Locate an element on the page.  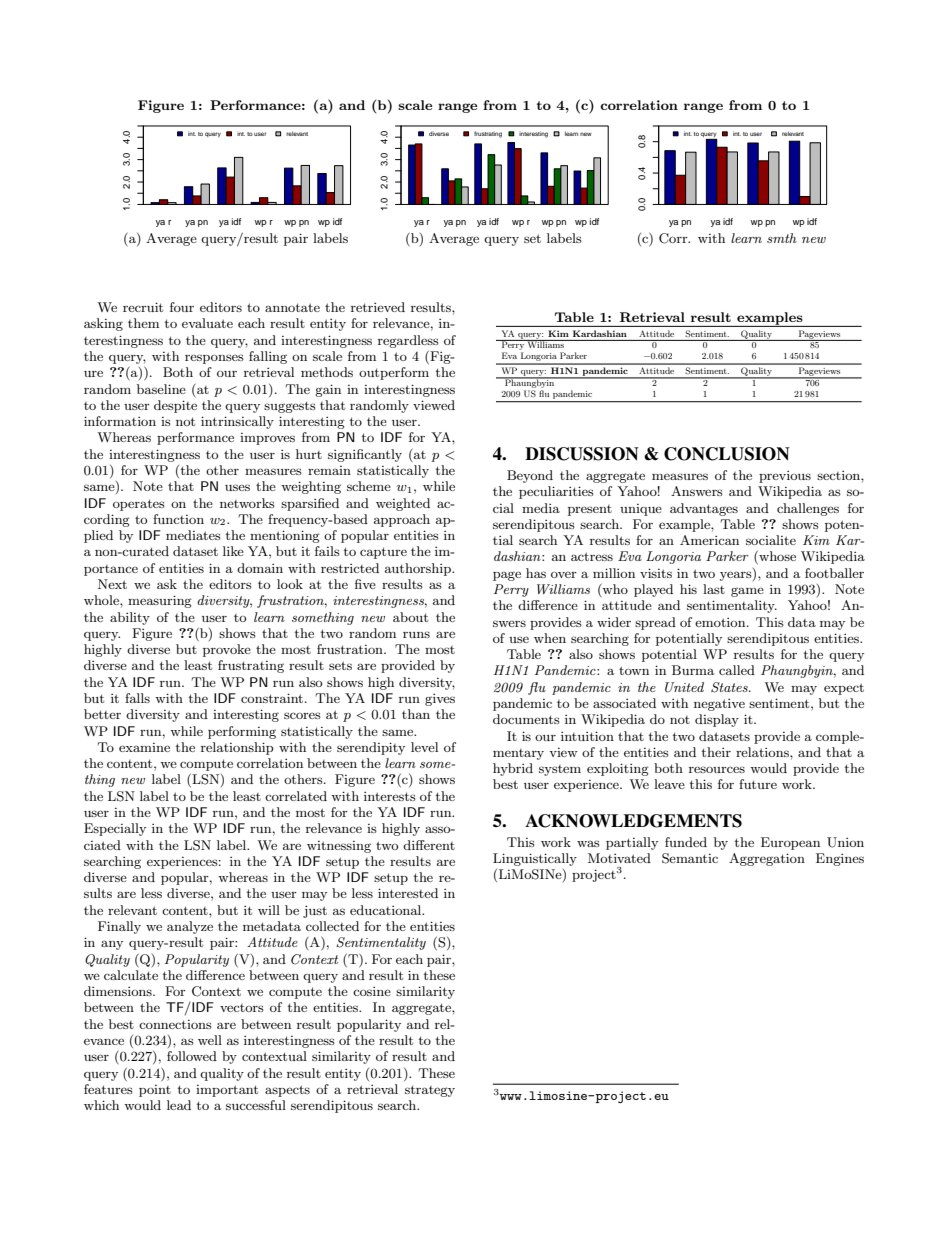
function is located at coordinates (178, 519).
